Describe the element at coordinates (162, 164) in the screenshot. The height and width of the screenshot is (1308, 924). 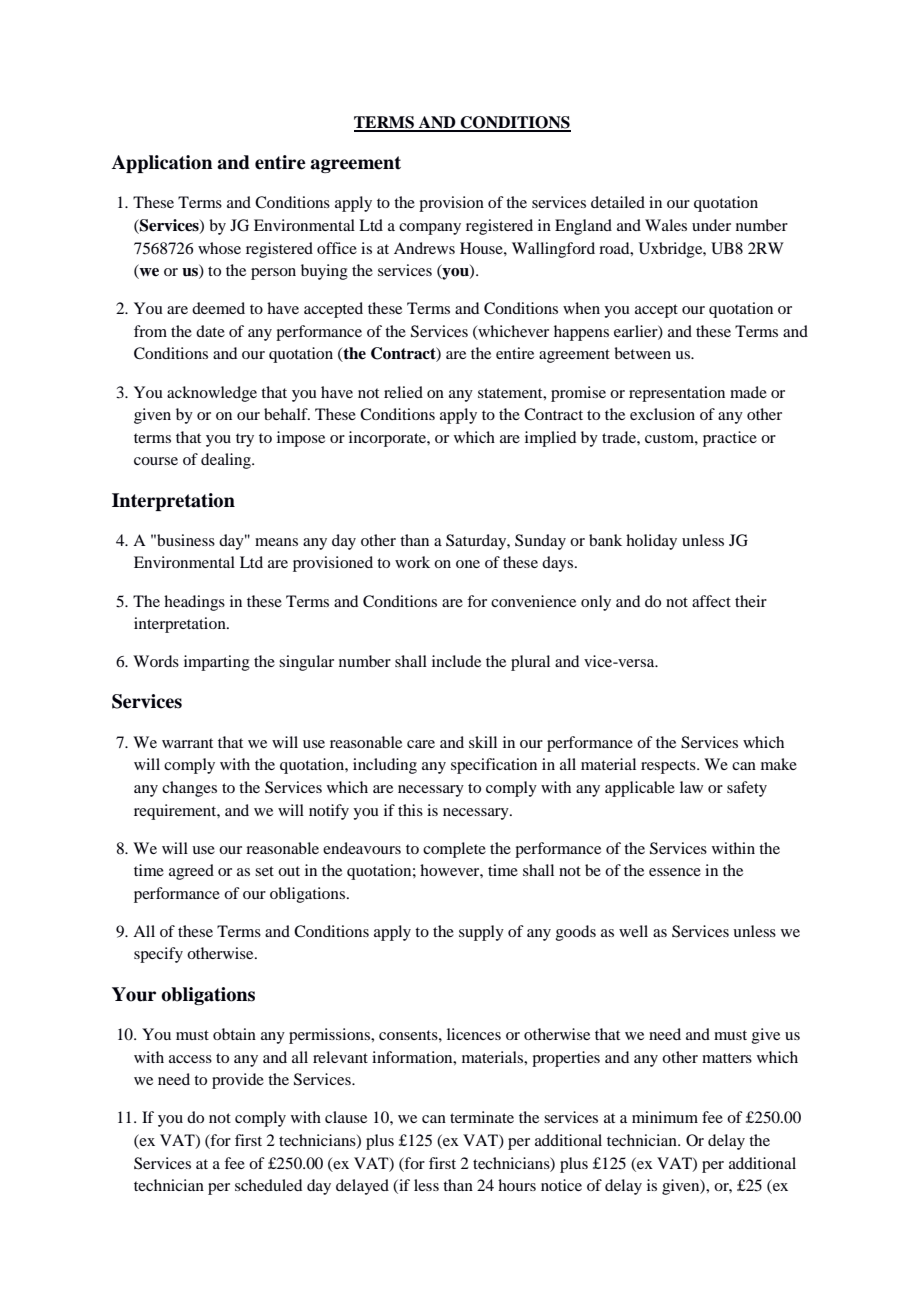
I see `Application` at that location.
